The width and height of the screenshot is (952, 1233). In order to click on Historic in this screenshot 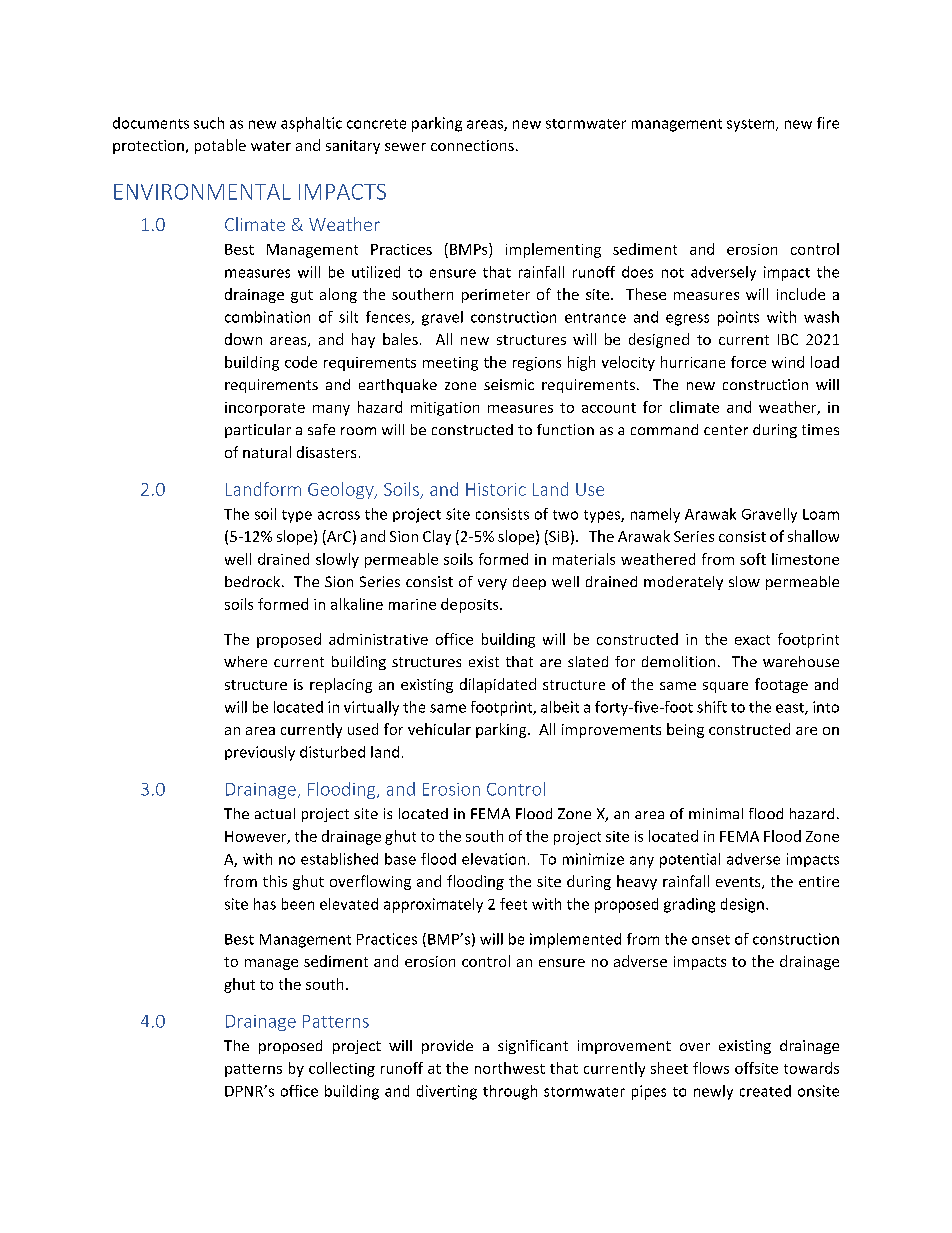, I will do `click(496, 489)`.
